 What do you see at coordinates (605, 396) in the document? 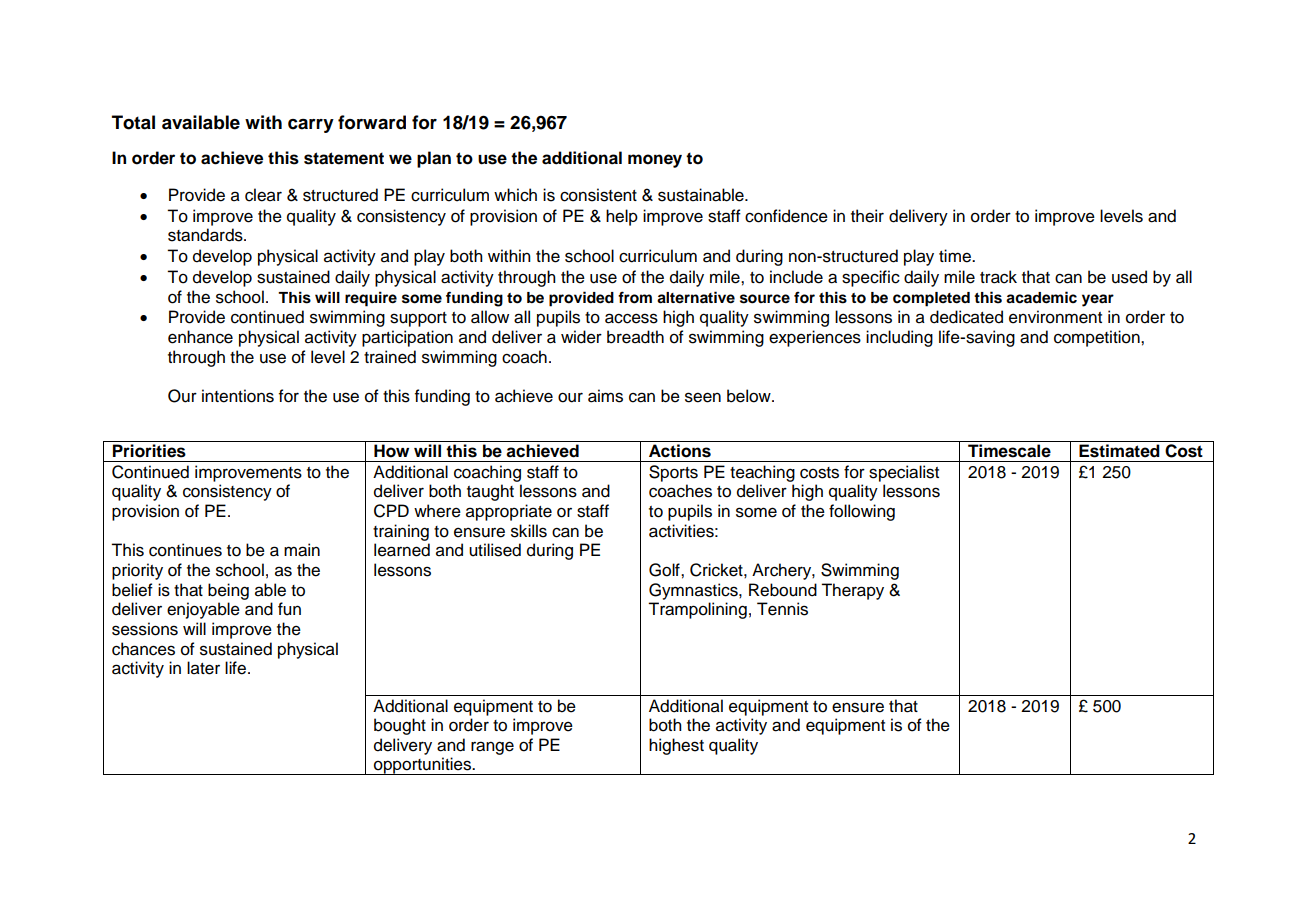
I see `aims` at bounding box center [605, 396].
